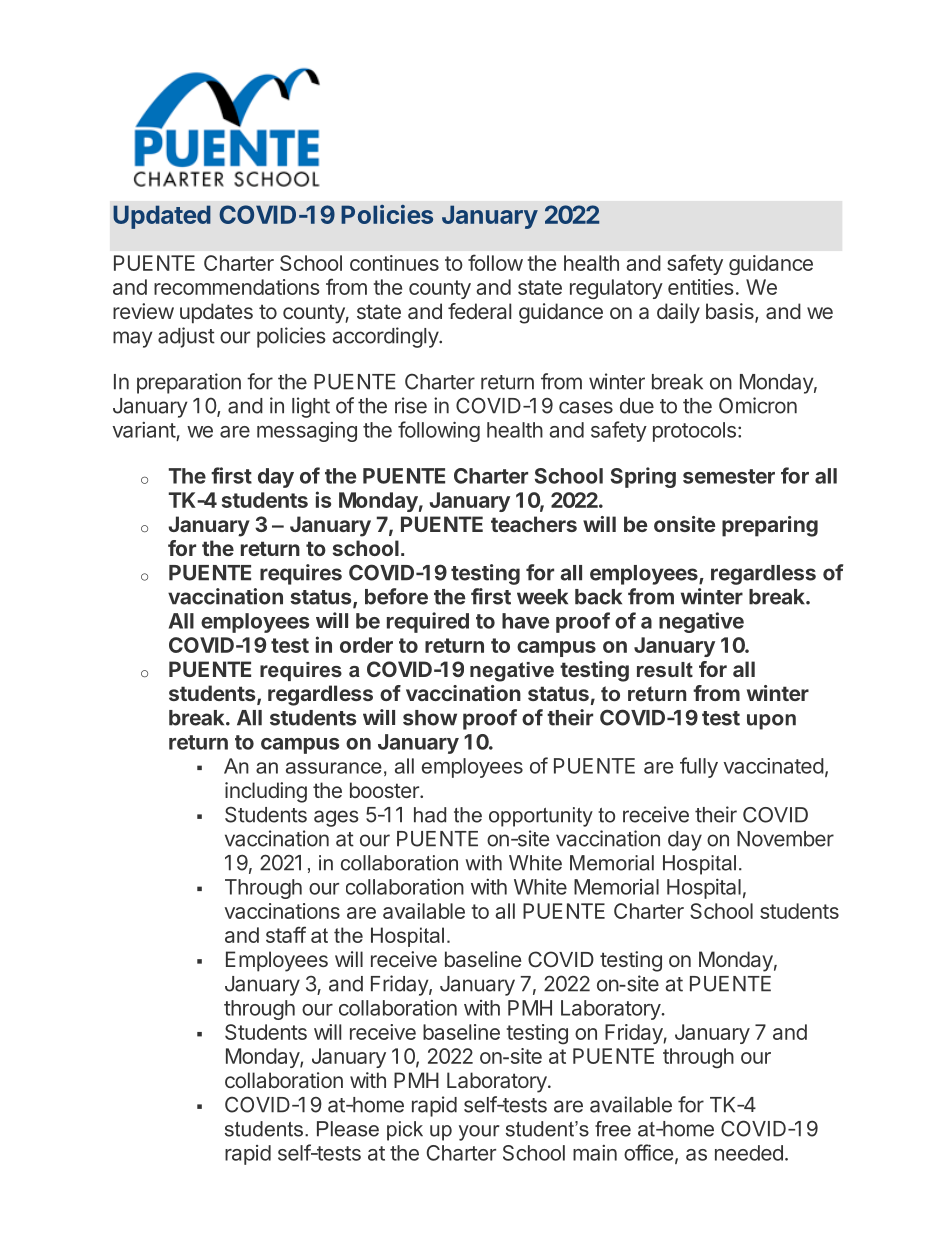 The image size is (952, 1233). Describe the element at coordinates (162, 217) in the screenshot. I see `Updated` at that location.
